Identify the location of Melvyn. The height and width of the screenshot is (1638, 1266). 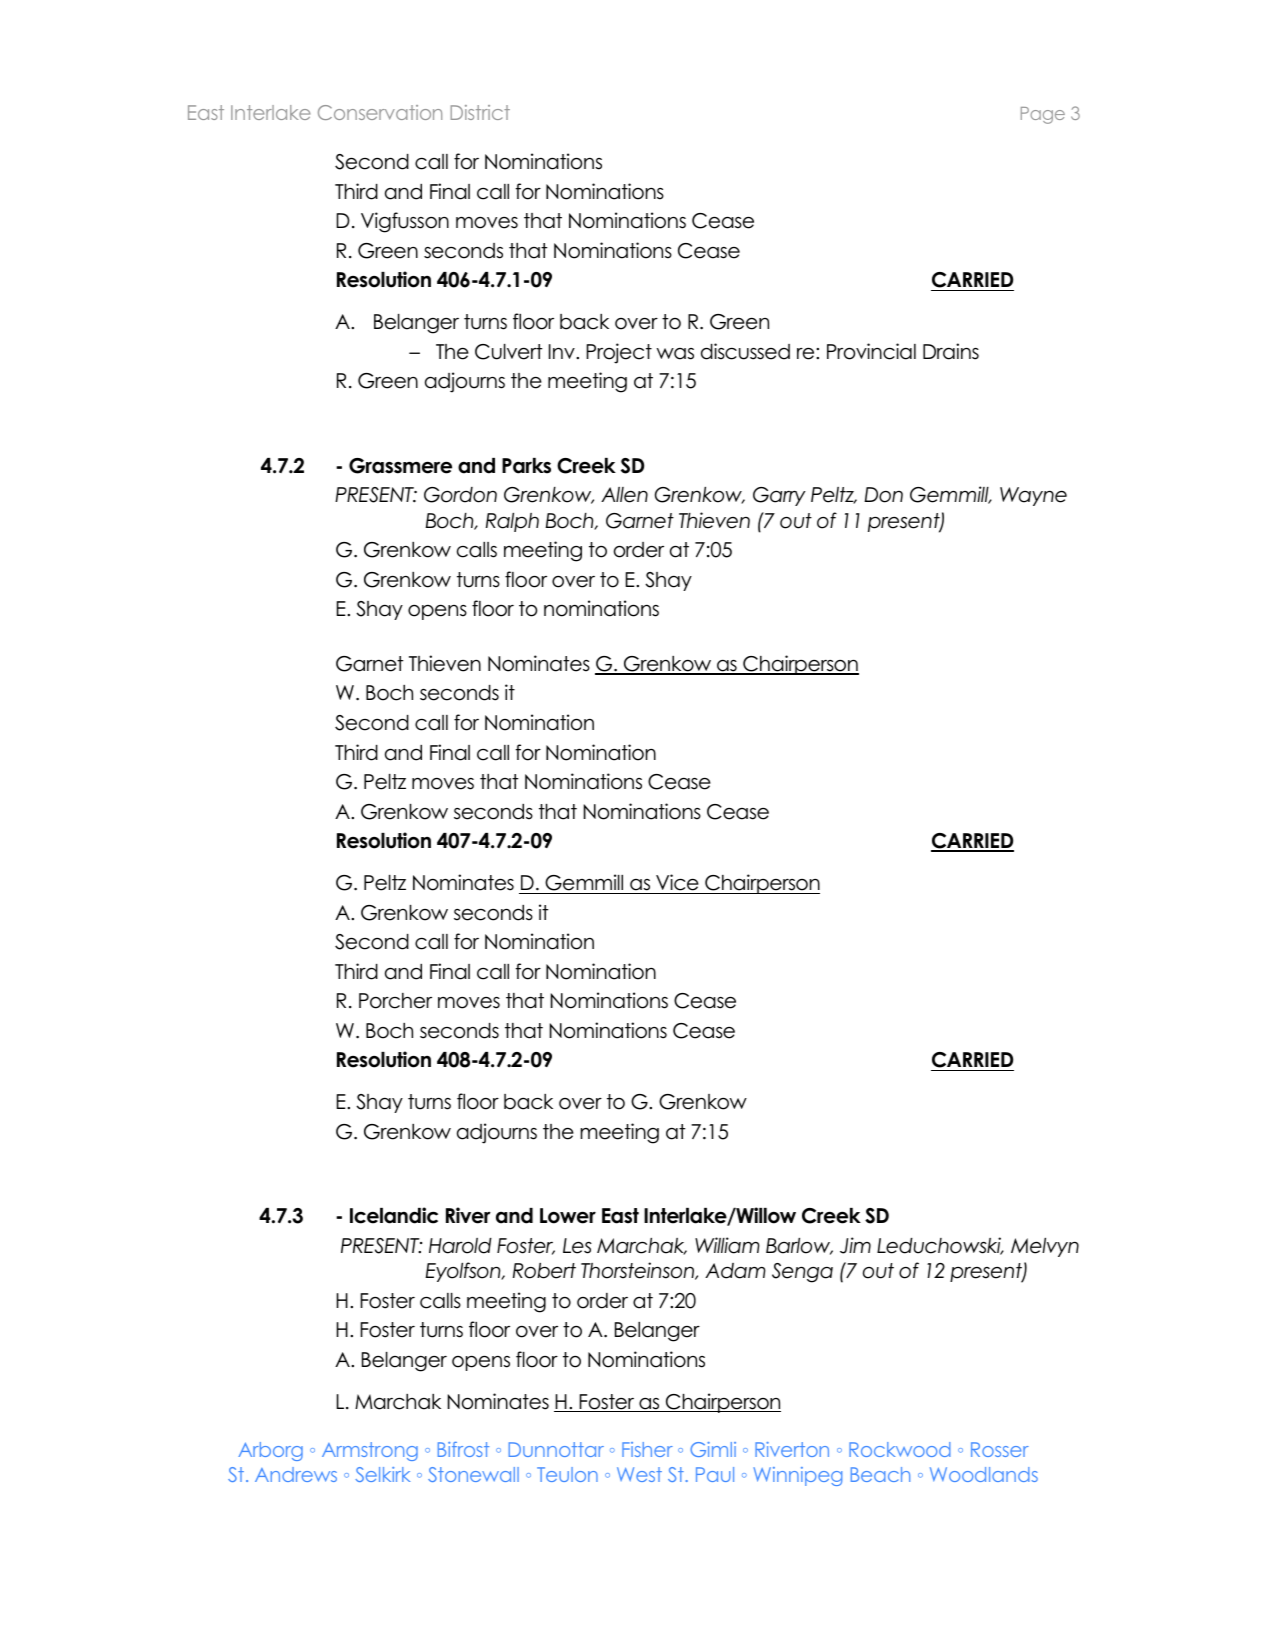
(1045, 1247).
